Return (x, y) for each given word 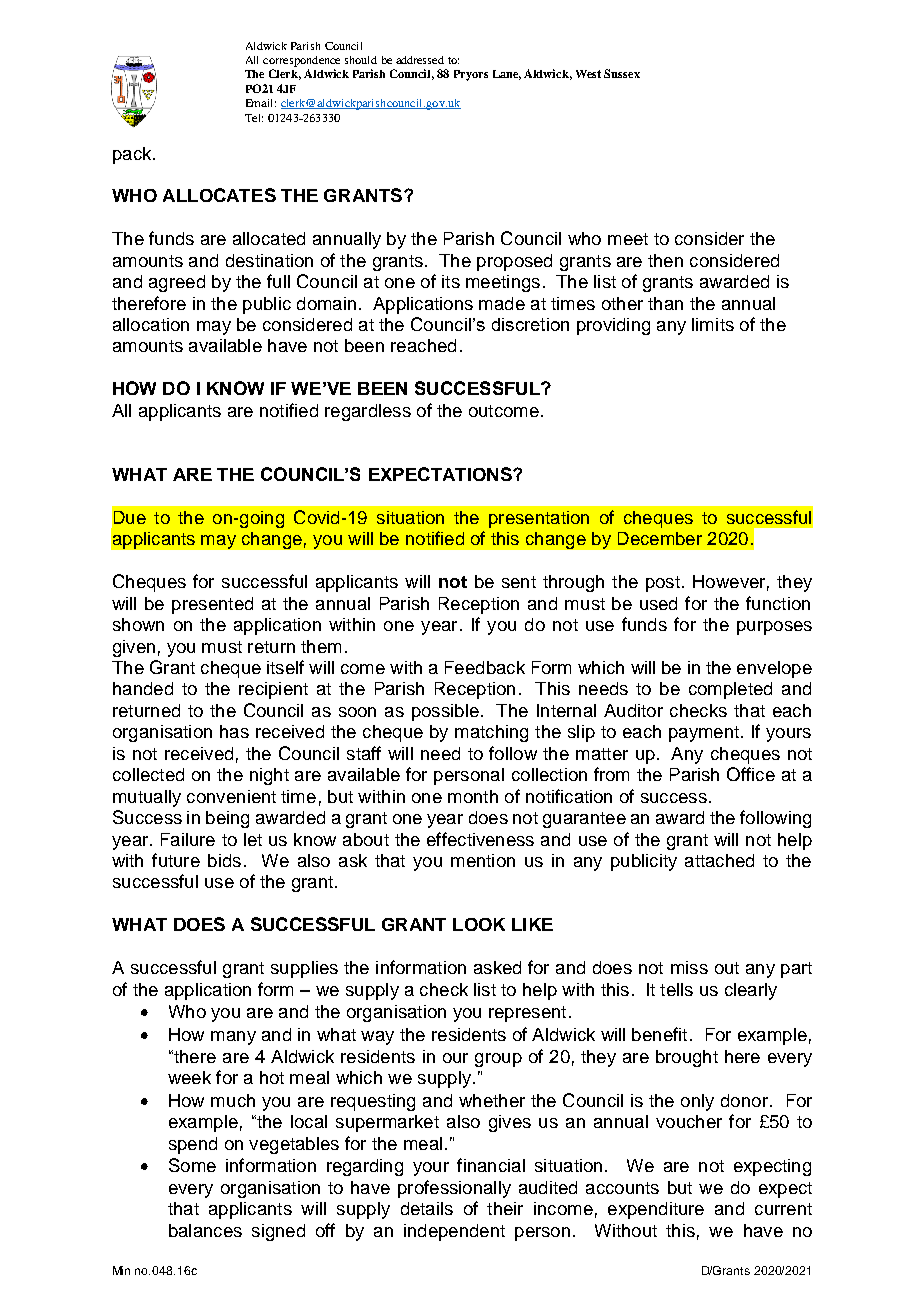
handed (143, 688)
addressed (420, 60)
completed (730, 690)
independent (454, 1232)
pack (133, 155)
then (665, 260)
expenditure (656, 1210)
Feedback (485, 667)
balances (205, 1230)
